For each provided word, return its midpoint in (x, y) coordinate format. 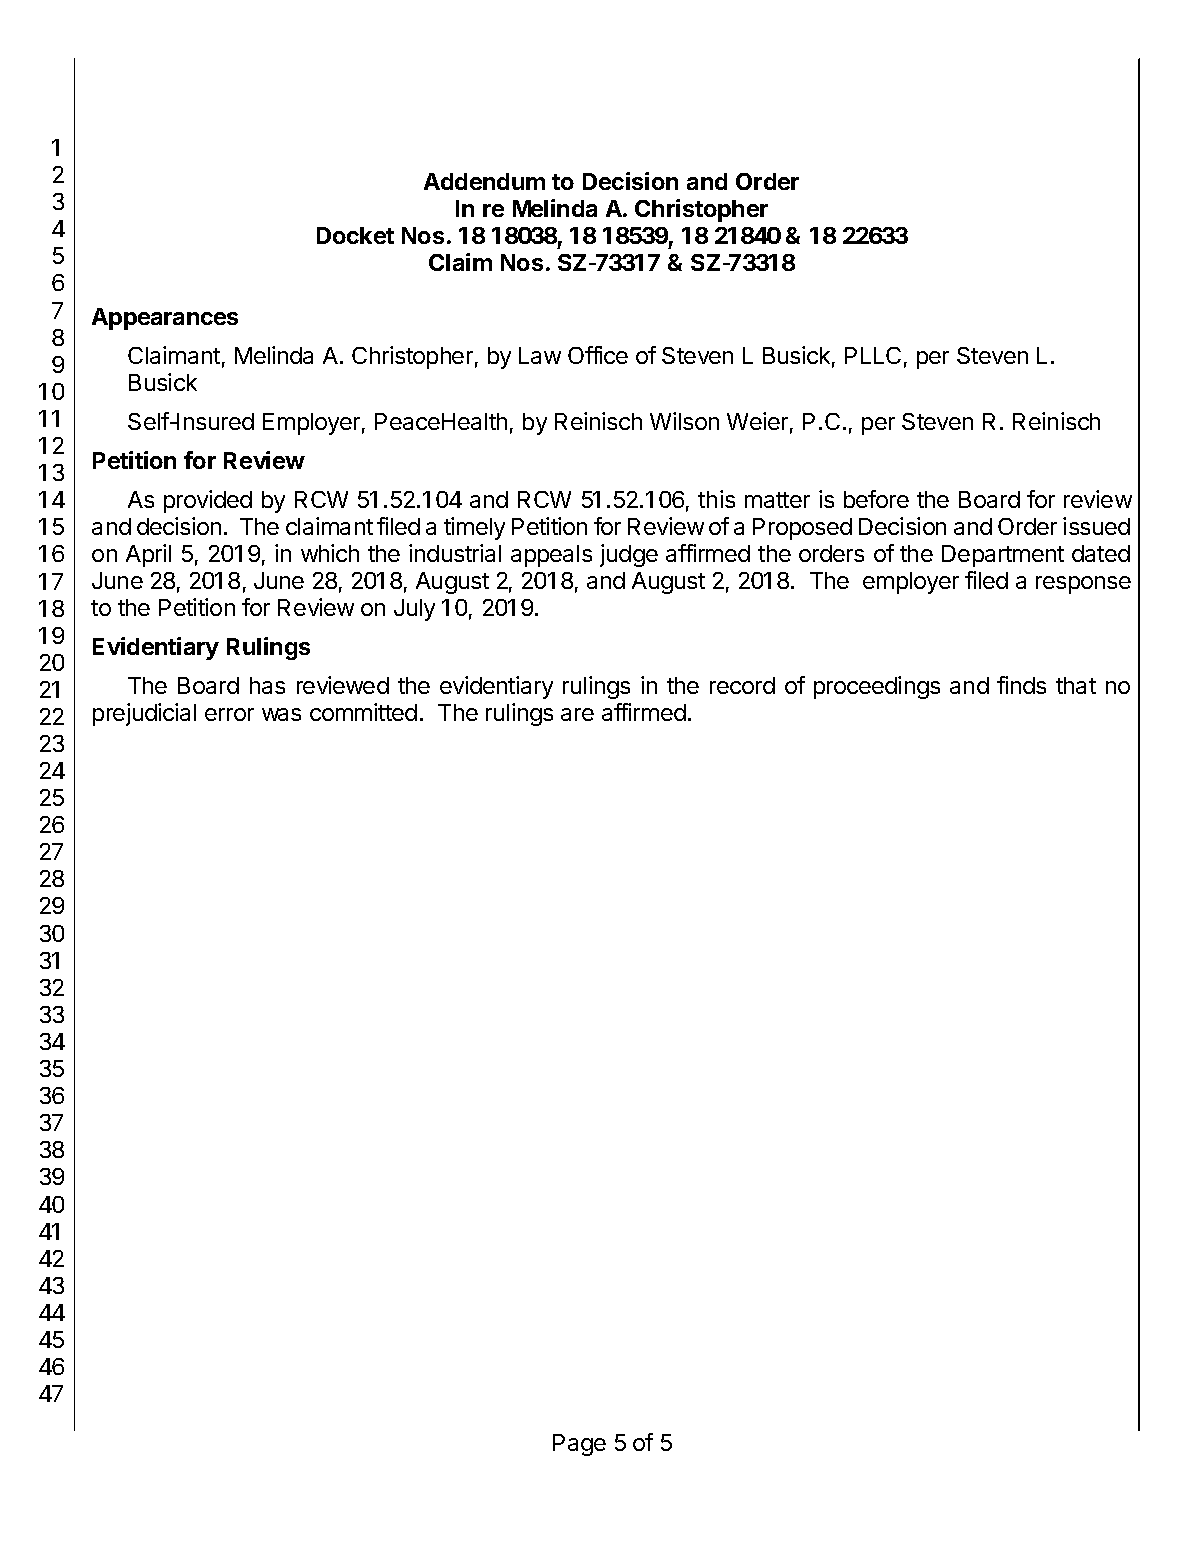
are (577, 714)
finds (1021, 685)
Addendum (484, 181)
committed (363, 712)
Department (1003, 556)
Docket (355, 235)
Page (579, 1445)
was (281, 714)
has (267, 685)
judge (629, 555)
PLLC (873, 355)
